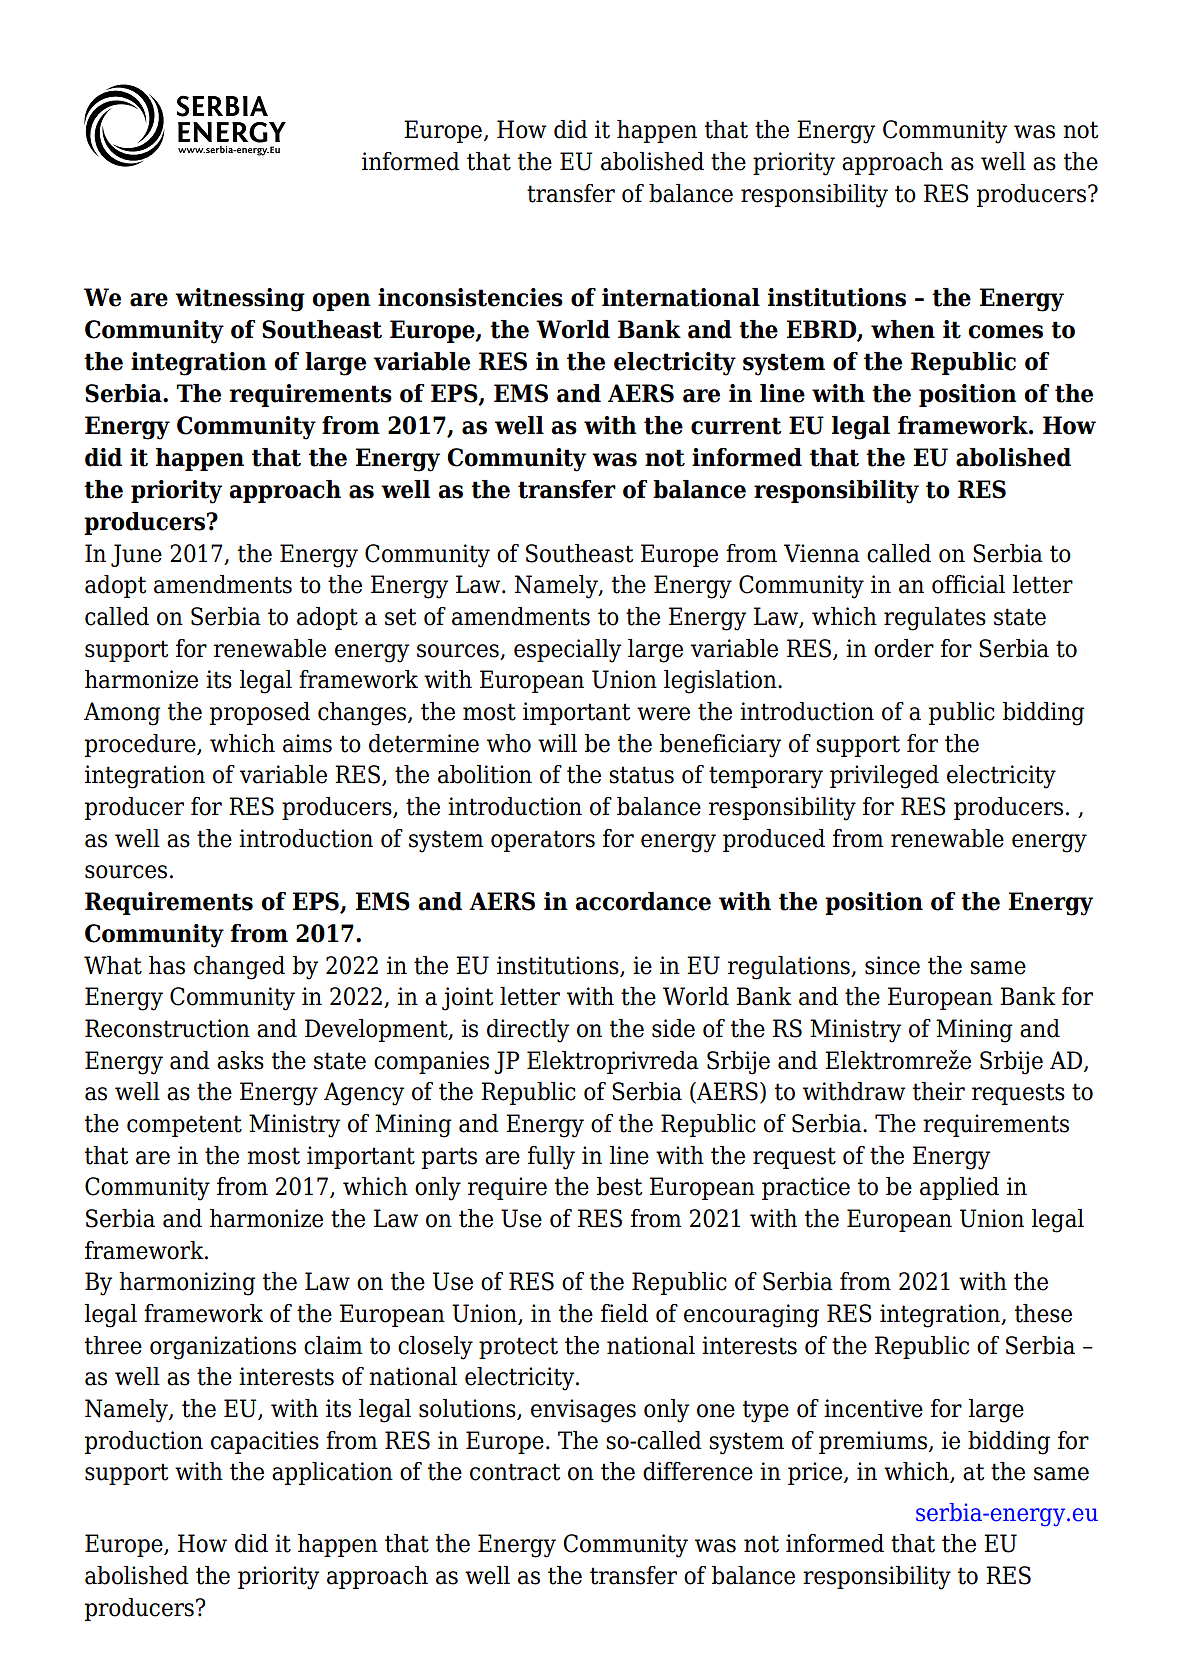 This page has width=1183, height=1674. I want to click on inconsistencies, so click(470, 297).
